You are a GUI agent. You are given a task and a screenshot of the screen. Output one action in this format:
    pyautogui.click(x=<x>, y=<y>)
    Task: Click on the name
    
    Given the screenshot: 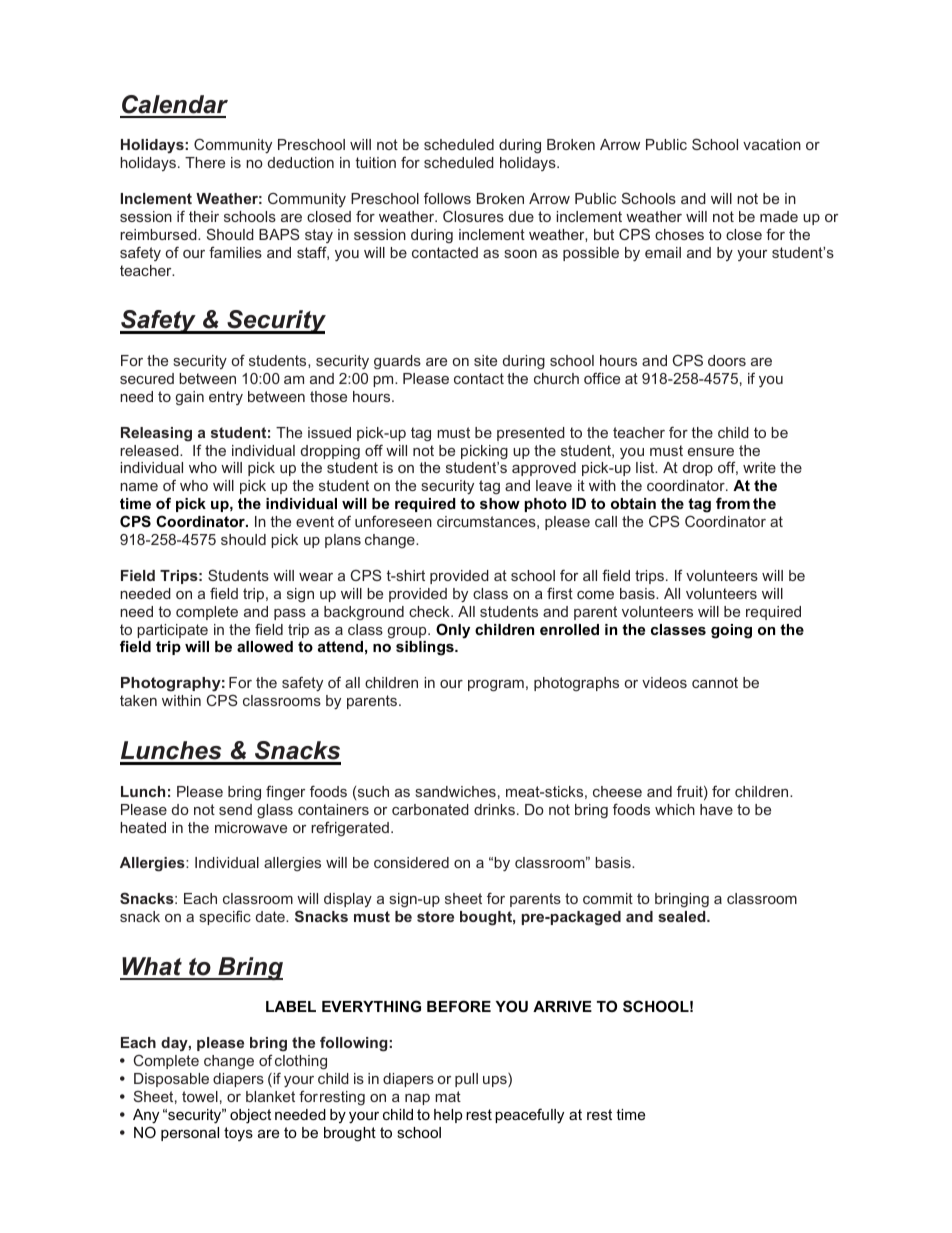 What is the action you would take?
    pyautogui.click(x=139, y=487)
